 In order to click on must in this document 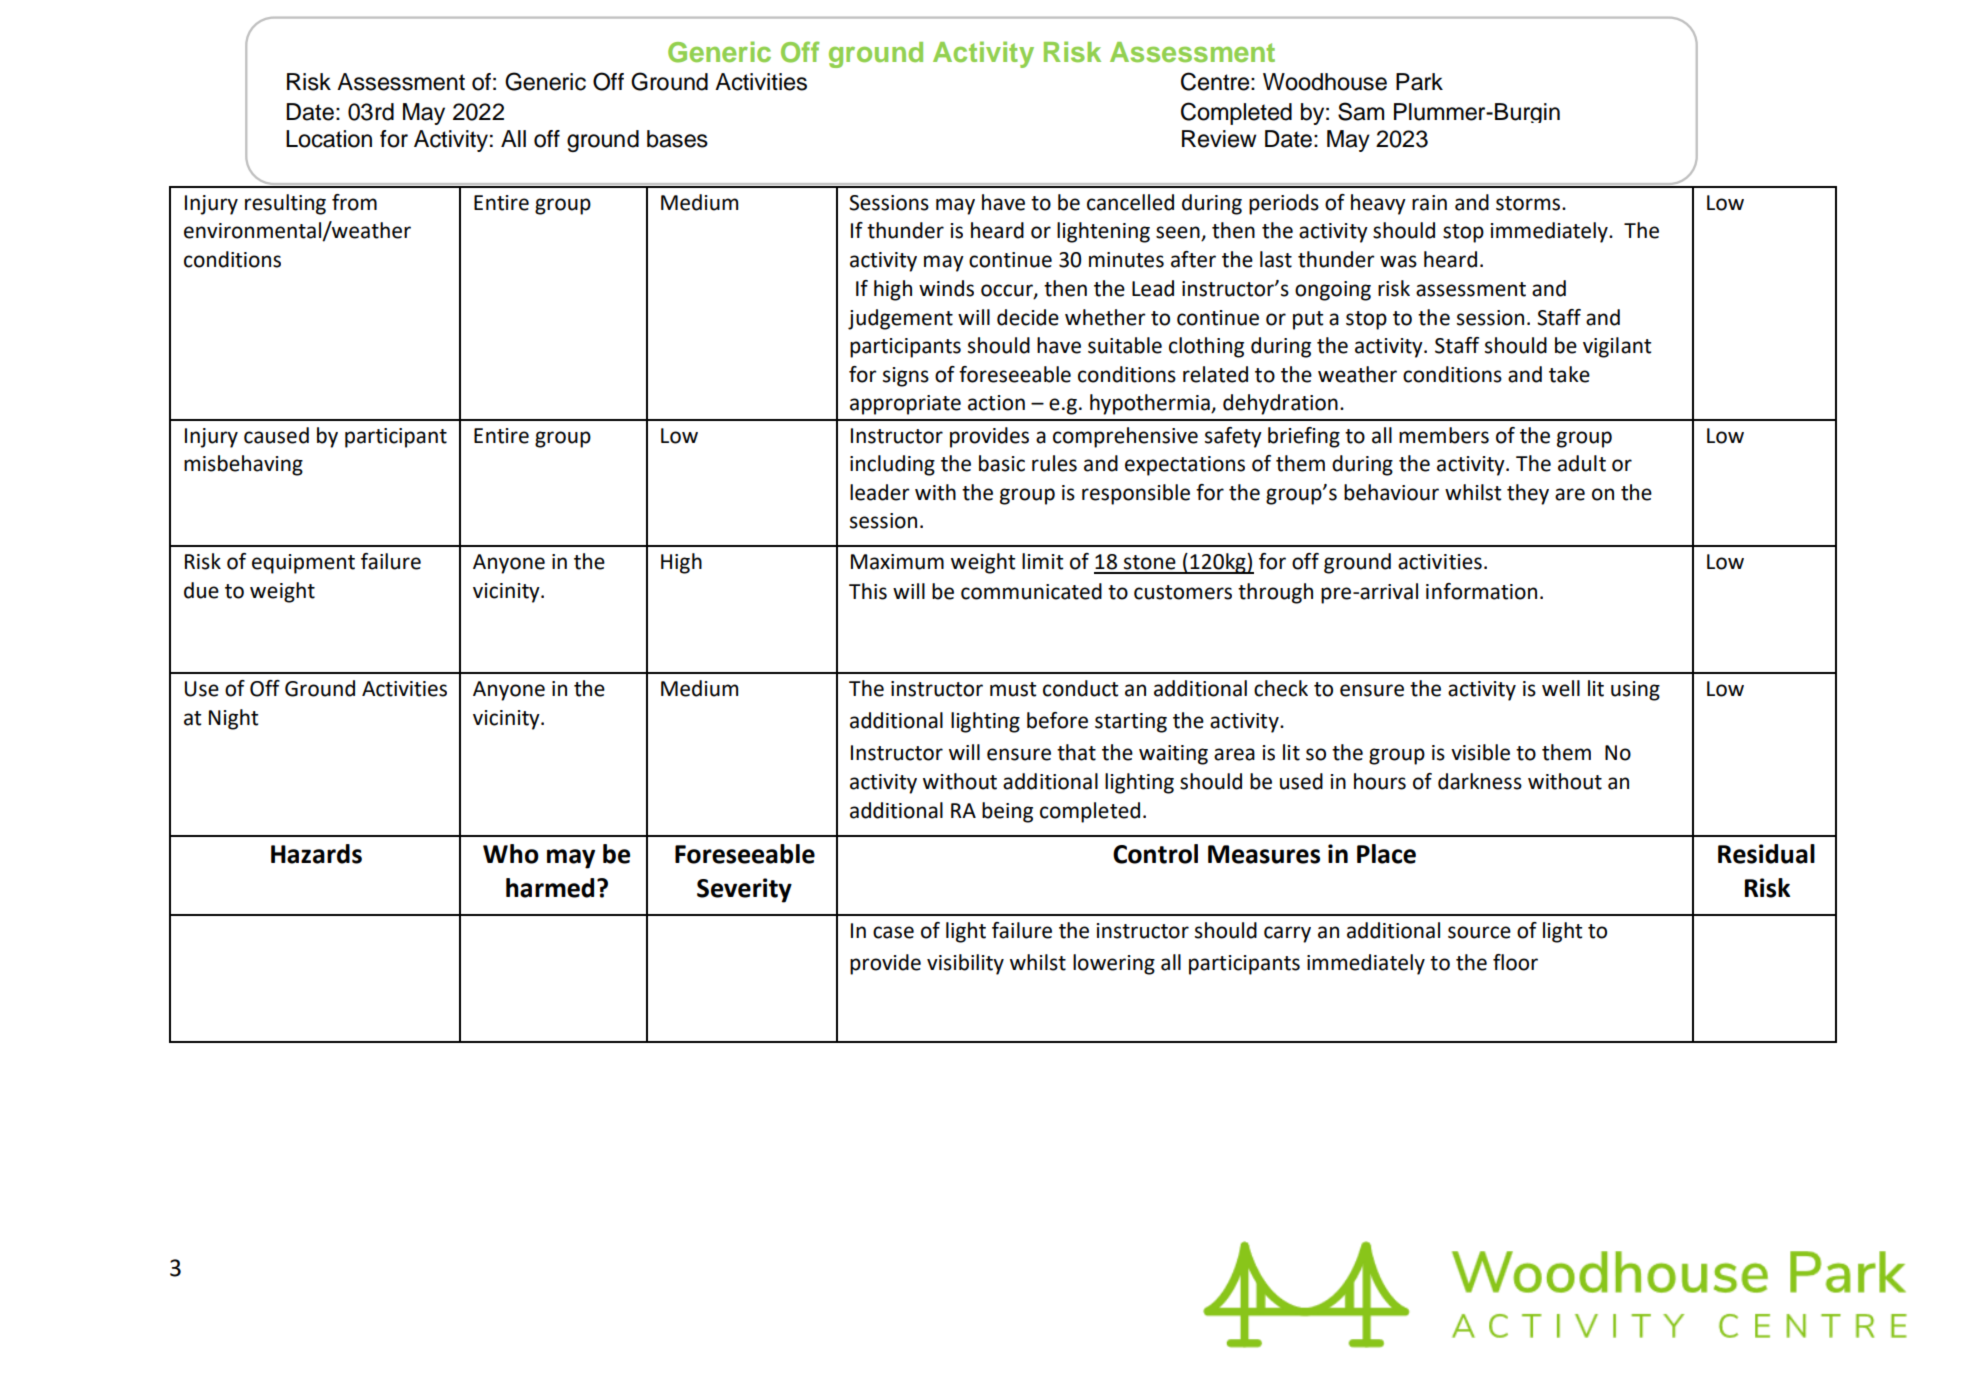, I will do `click(1013, 689)`.
